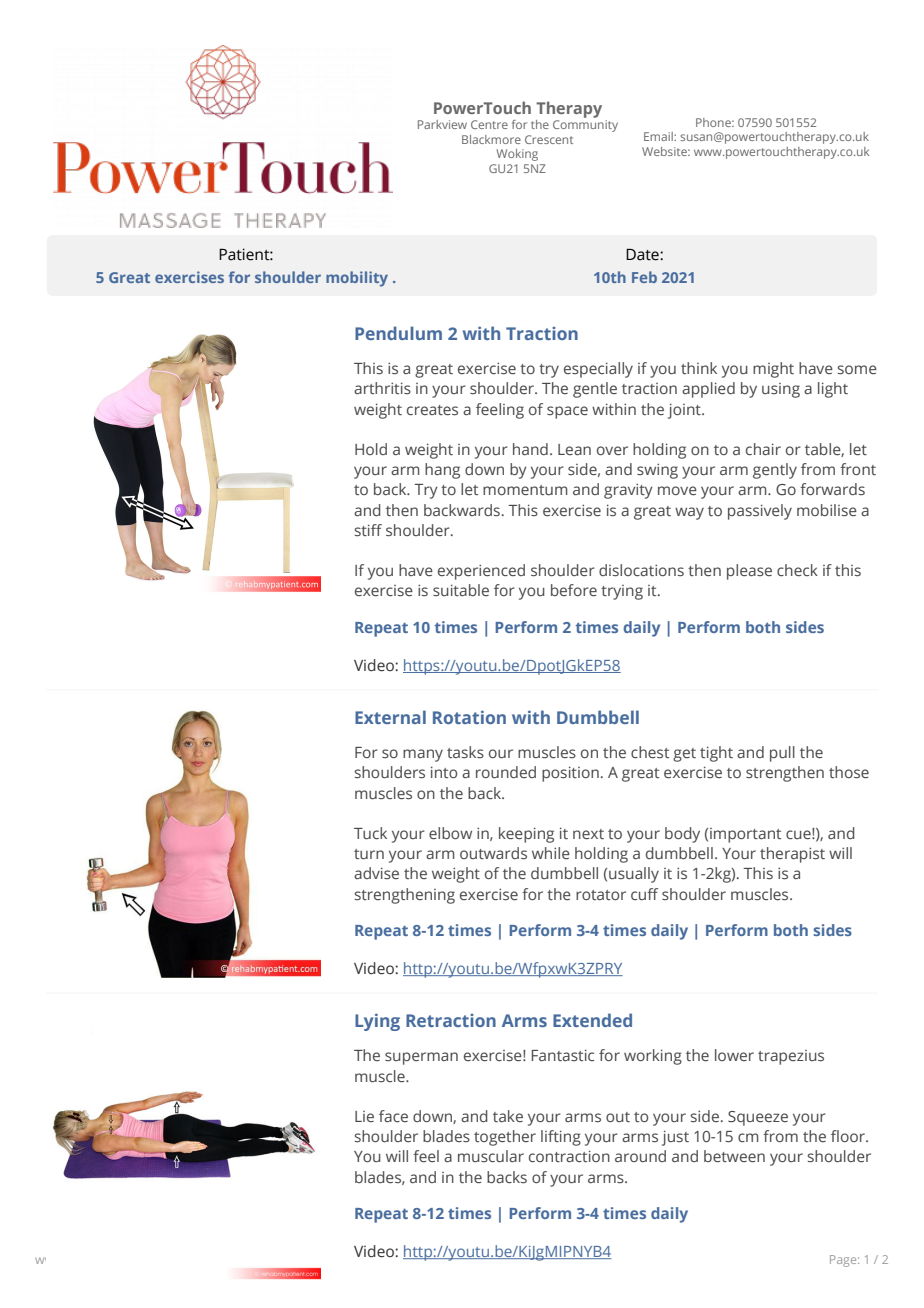 This screenshot has height=1308, width=924. I want to click on around, so click(640, 1156).
